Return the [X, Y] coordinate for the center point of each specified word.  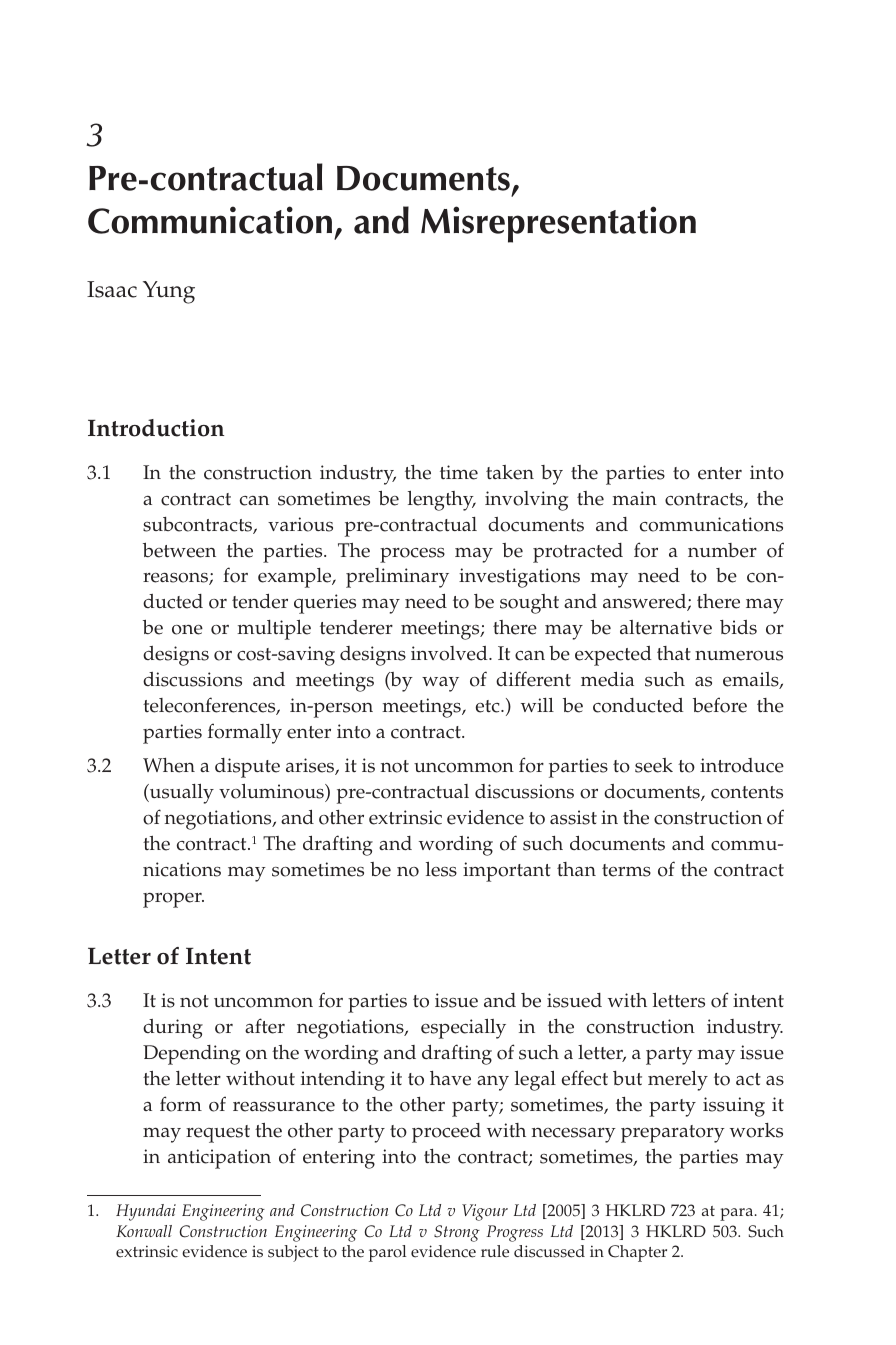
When [169, 765]
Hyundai [146, 1212]
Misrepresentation [558, 224]
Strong [457, 1233]
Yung [169, 292]
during [173, 1029]
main [634, 498]
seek [654, 765]
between [179, 550]
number [722, 550]
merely [678, 1081]
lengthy [442, 501]
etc [489, 706]
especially [463, 1029]
